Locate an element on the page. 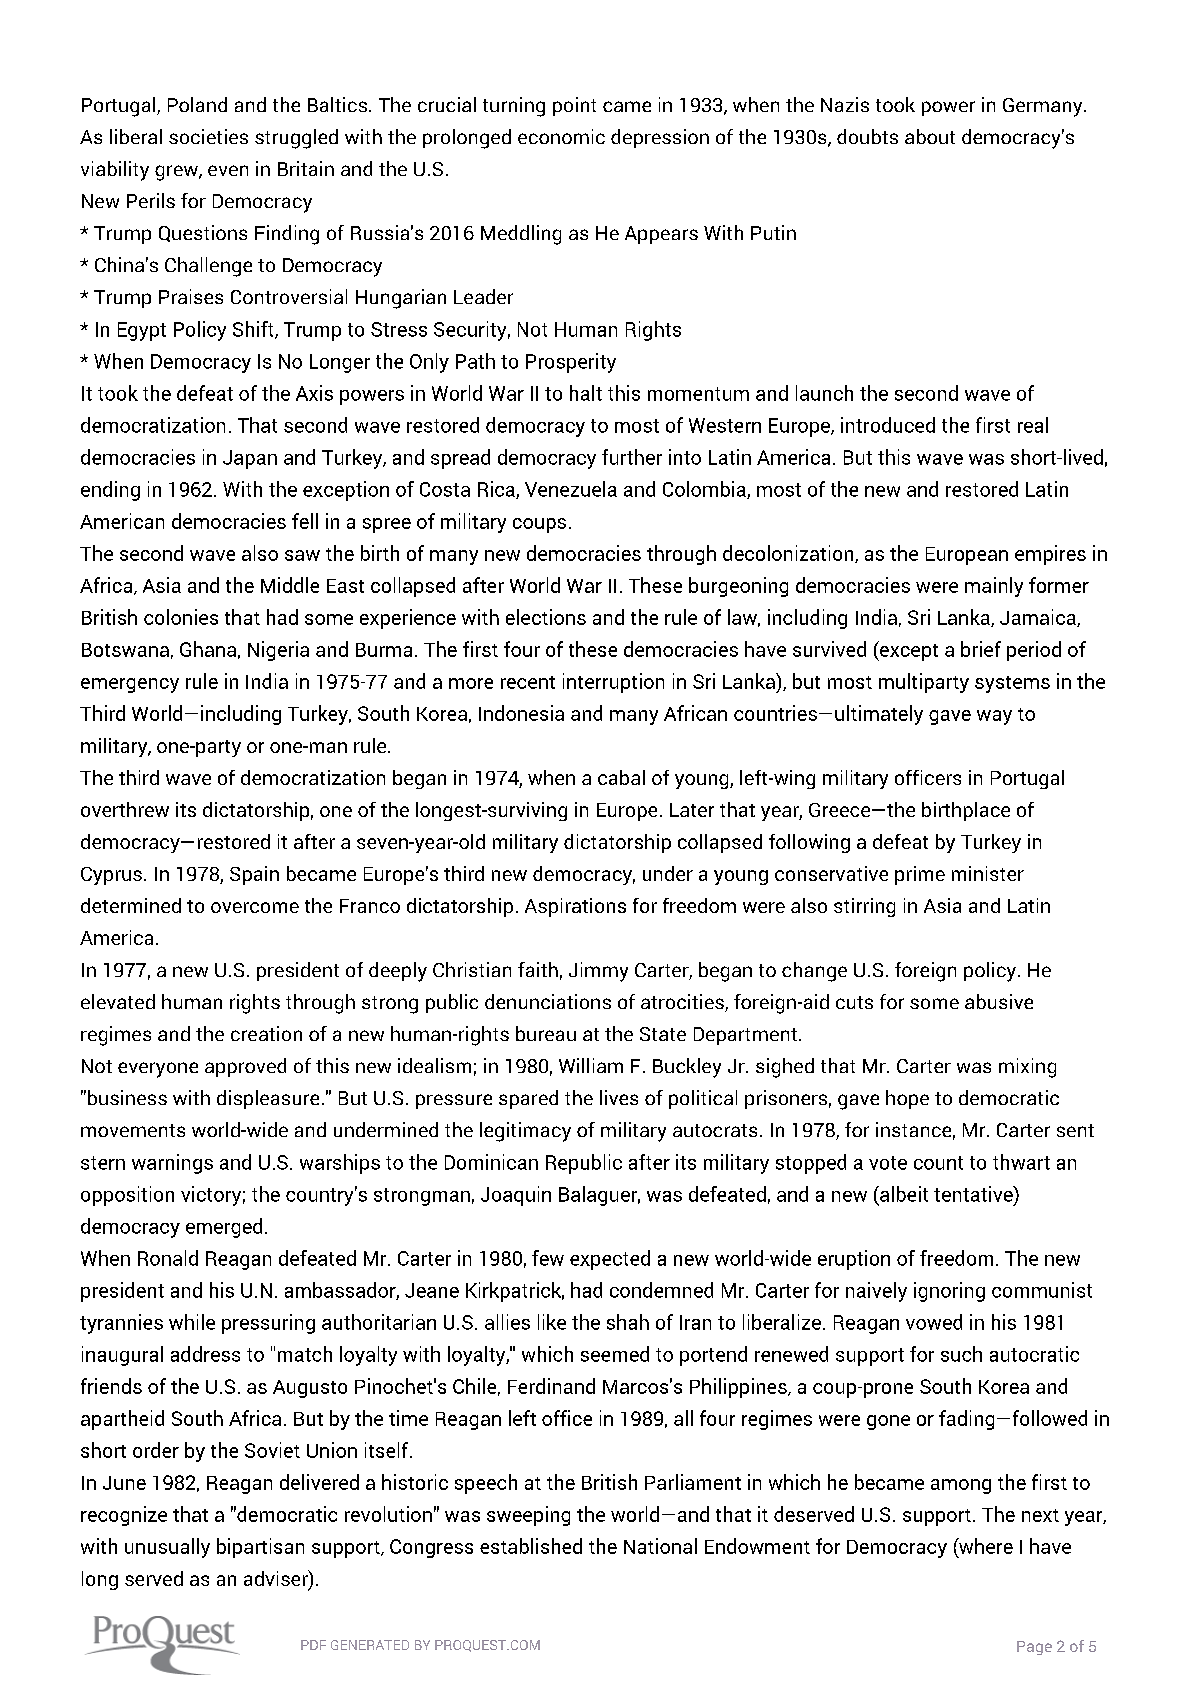  established is located at coordinates (531, 1546).
